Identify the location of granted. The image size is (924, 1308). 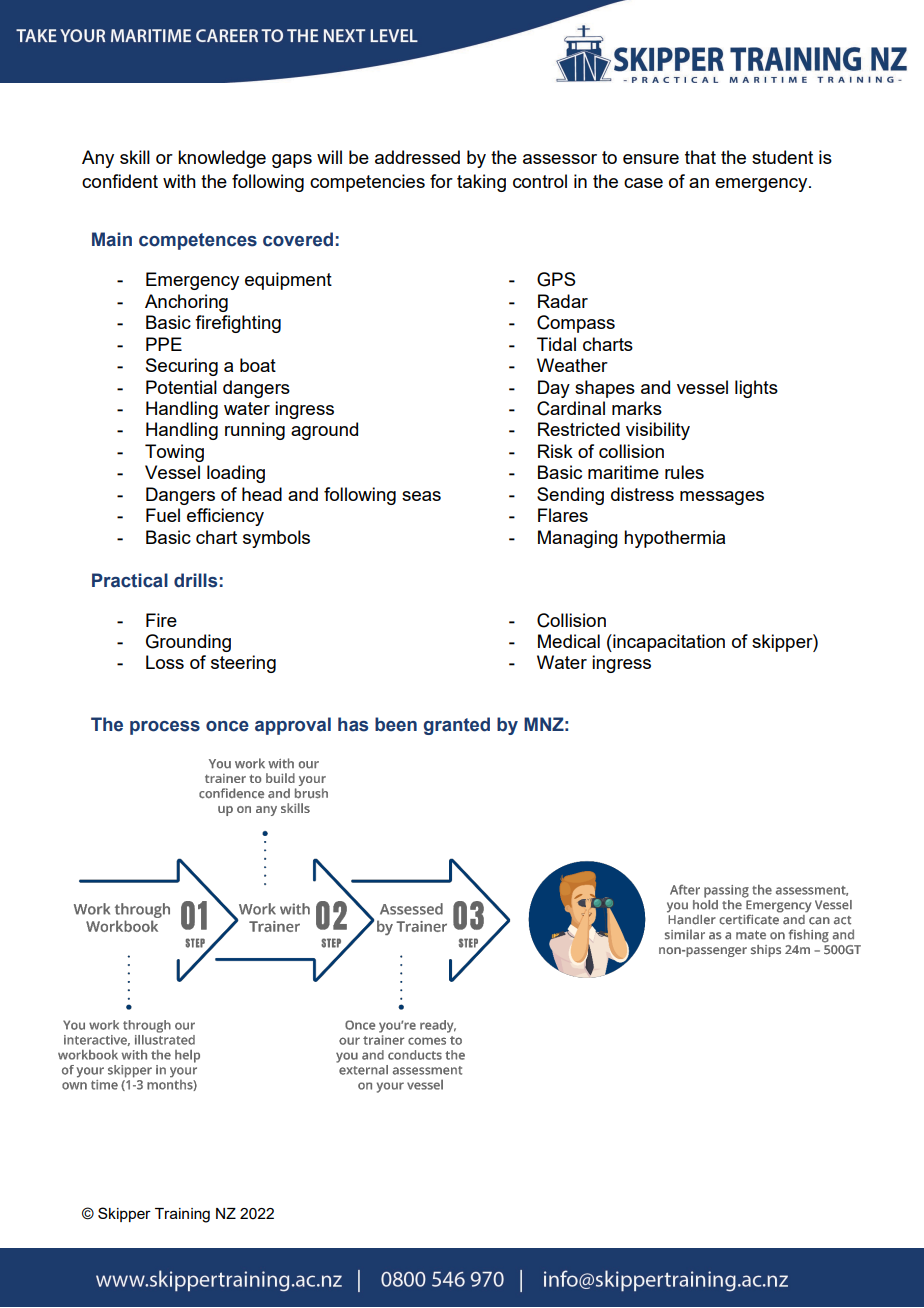
(457, 726).
